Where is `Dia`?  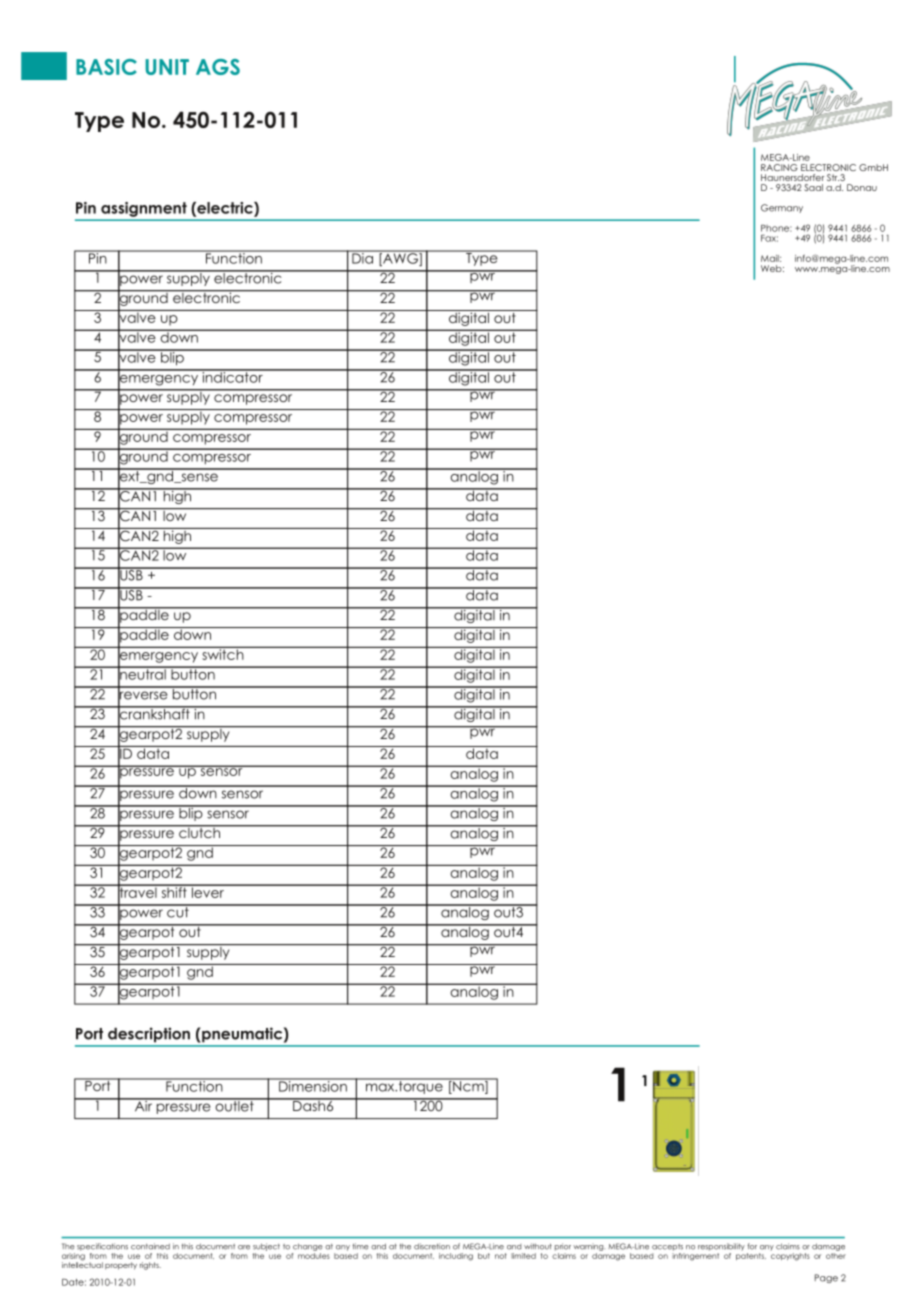 Dia is located at coordinates (362, 257).
